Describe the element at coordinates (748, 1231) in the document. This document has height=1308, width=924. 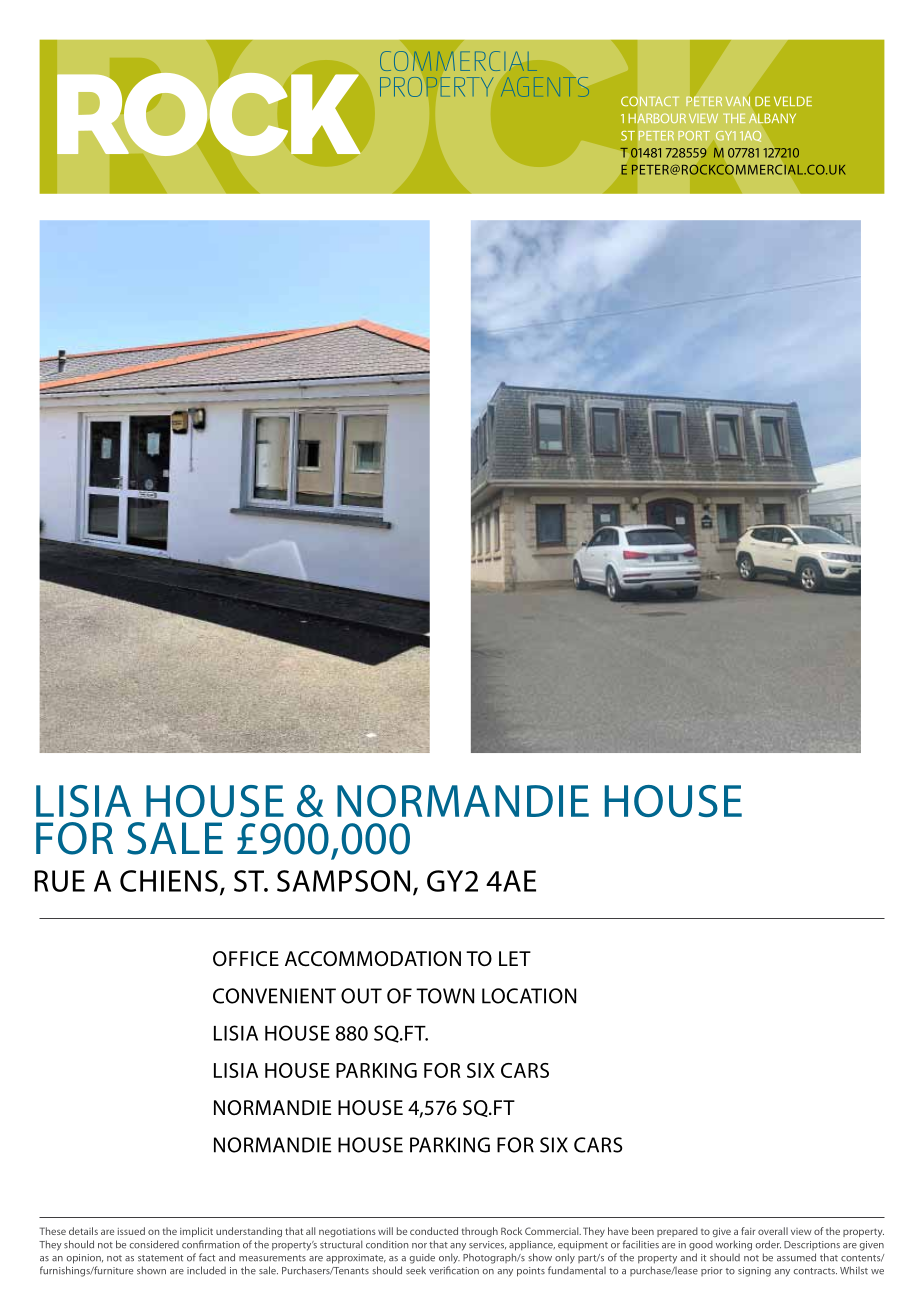
I see `fair` at that location.
